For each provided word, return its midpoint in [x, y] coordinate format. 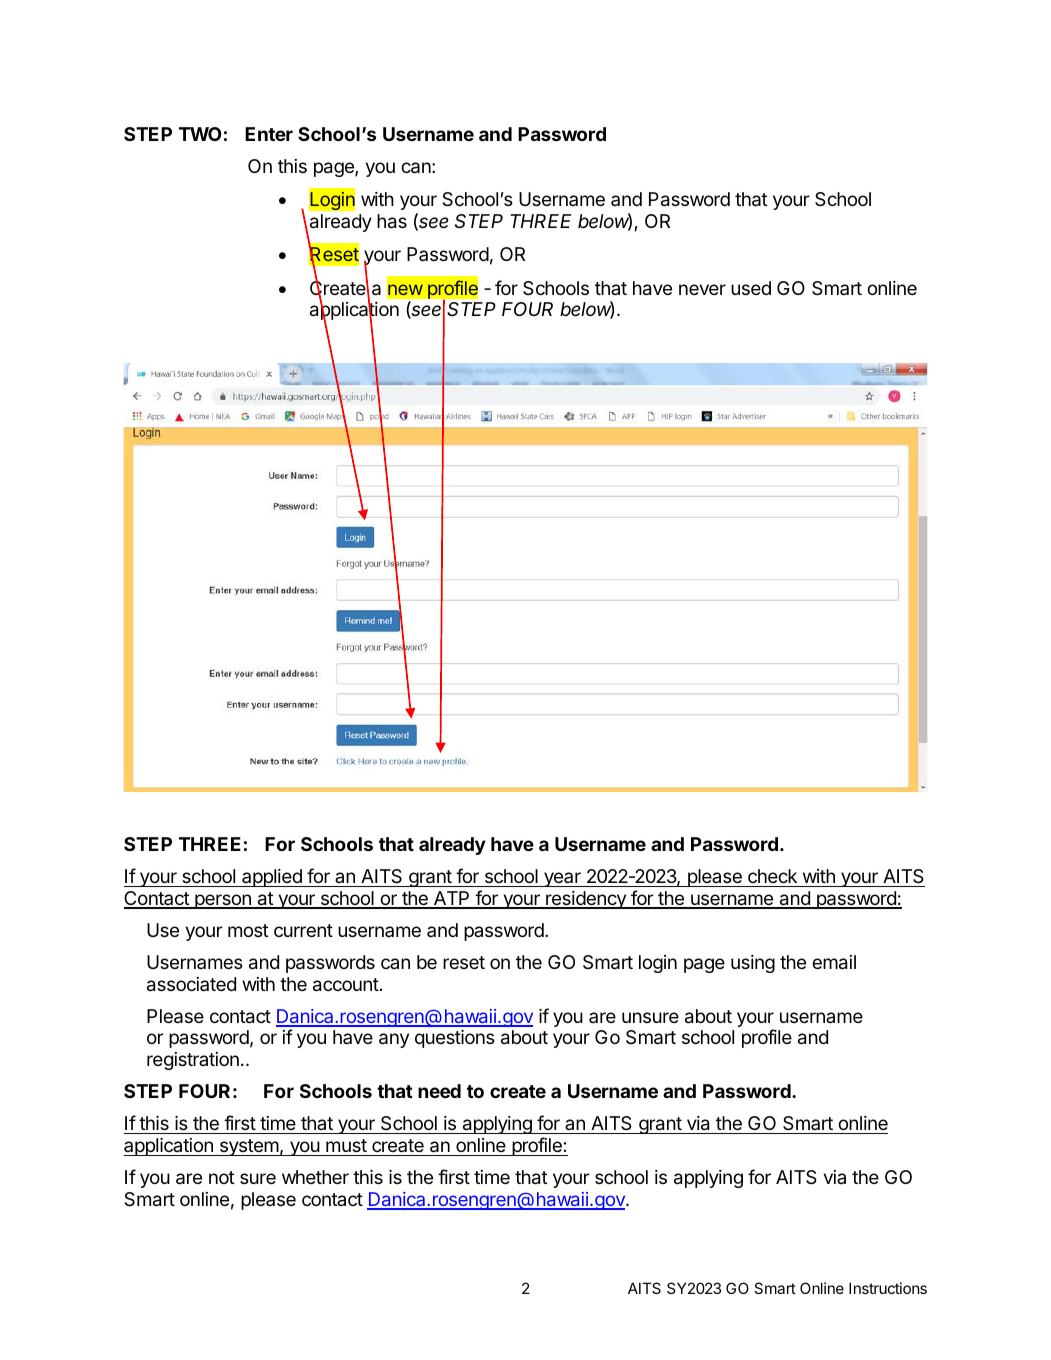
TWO [200, 134]
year [562, 879]
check [772, 878]
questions [455, 1039]
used [751, 288]
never [702, 289]
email [834, 962]
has [392, 221]
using [753, 964]
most [248, 930]
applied [272, 878]
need [439, 1091]
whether [315, 1177]
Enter [269, 134]
